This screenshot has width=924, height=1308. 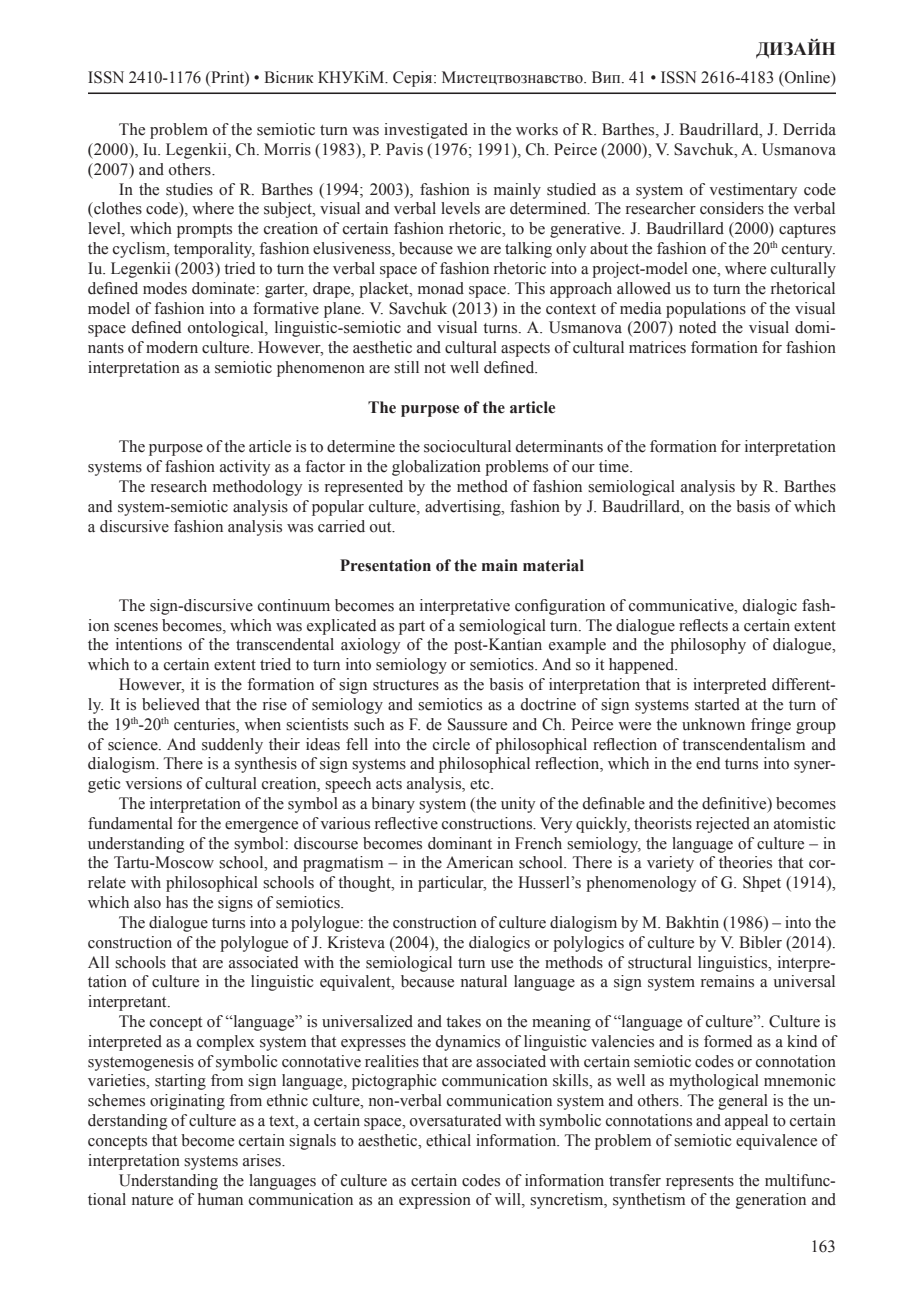 I want to click on American, so click(x=479, y=862).
